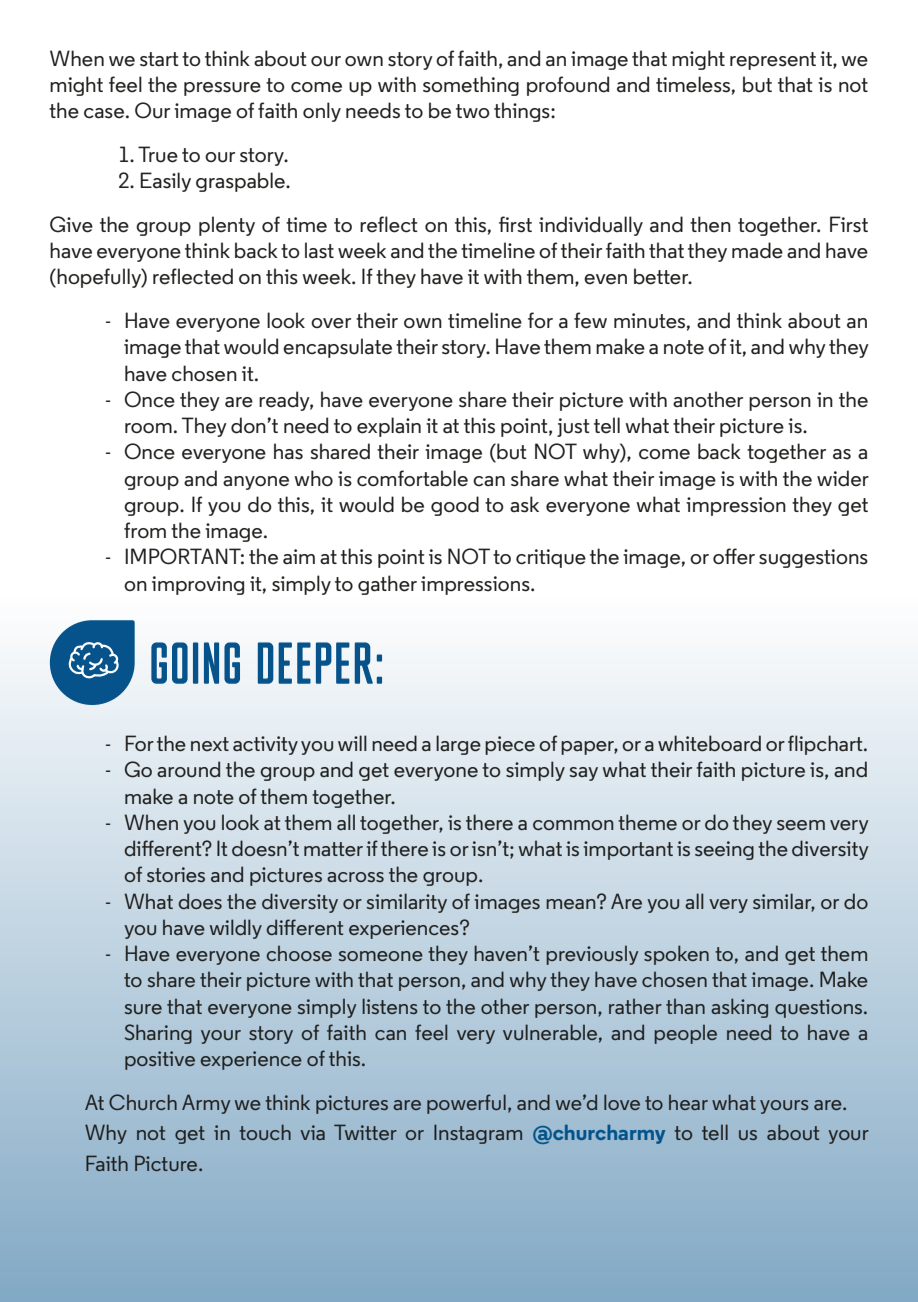 This page has height=1302, width=918. What do you see at coordinates (389, 427) in the page?
I see `explain` at bounding box center [389, 427].
